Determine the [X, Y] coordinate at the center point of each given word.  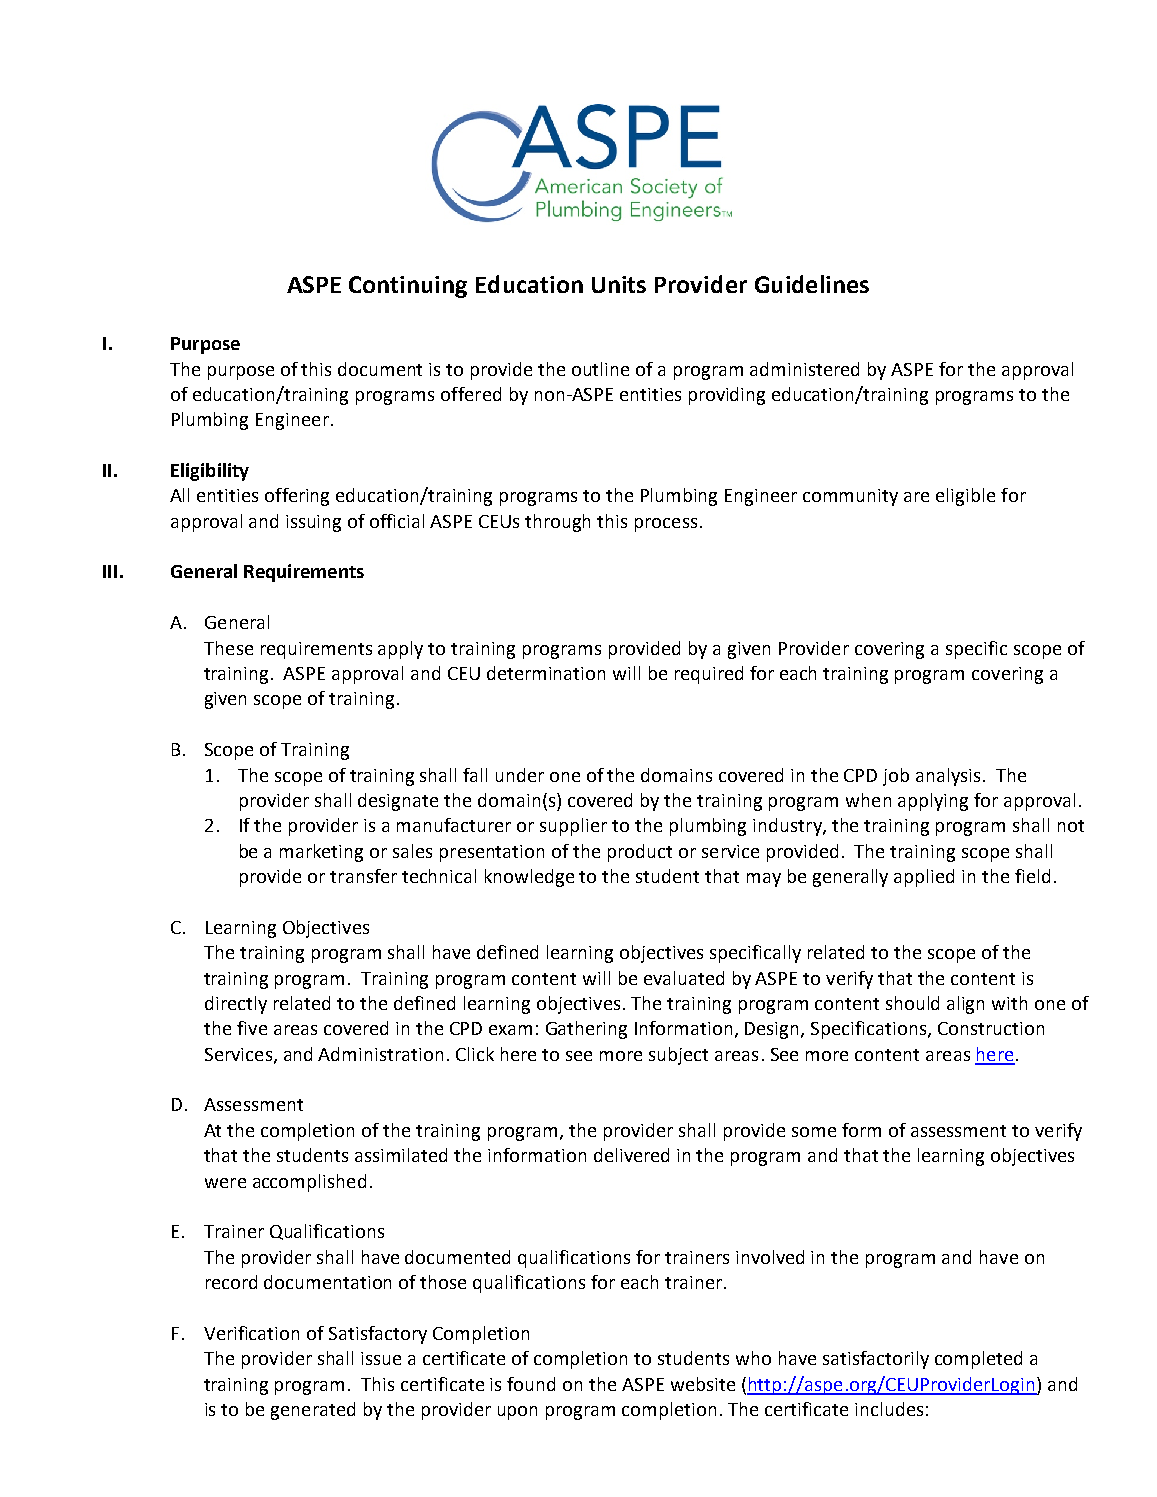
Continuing [408, 287]
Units [619, 284]
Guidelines [812, 284]
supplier [573, 827]
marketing [321, 853]
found [531, 1384]
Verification [251, 1333]
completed [978, 1360]
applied [924, 878]
